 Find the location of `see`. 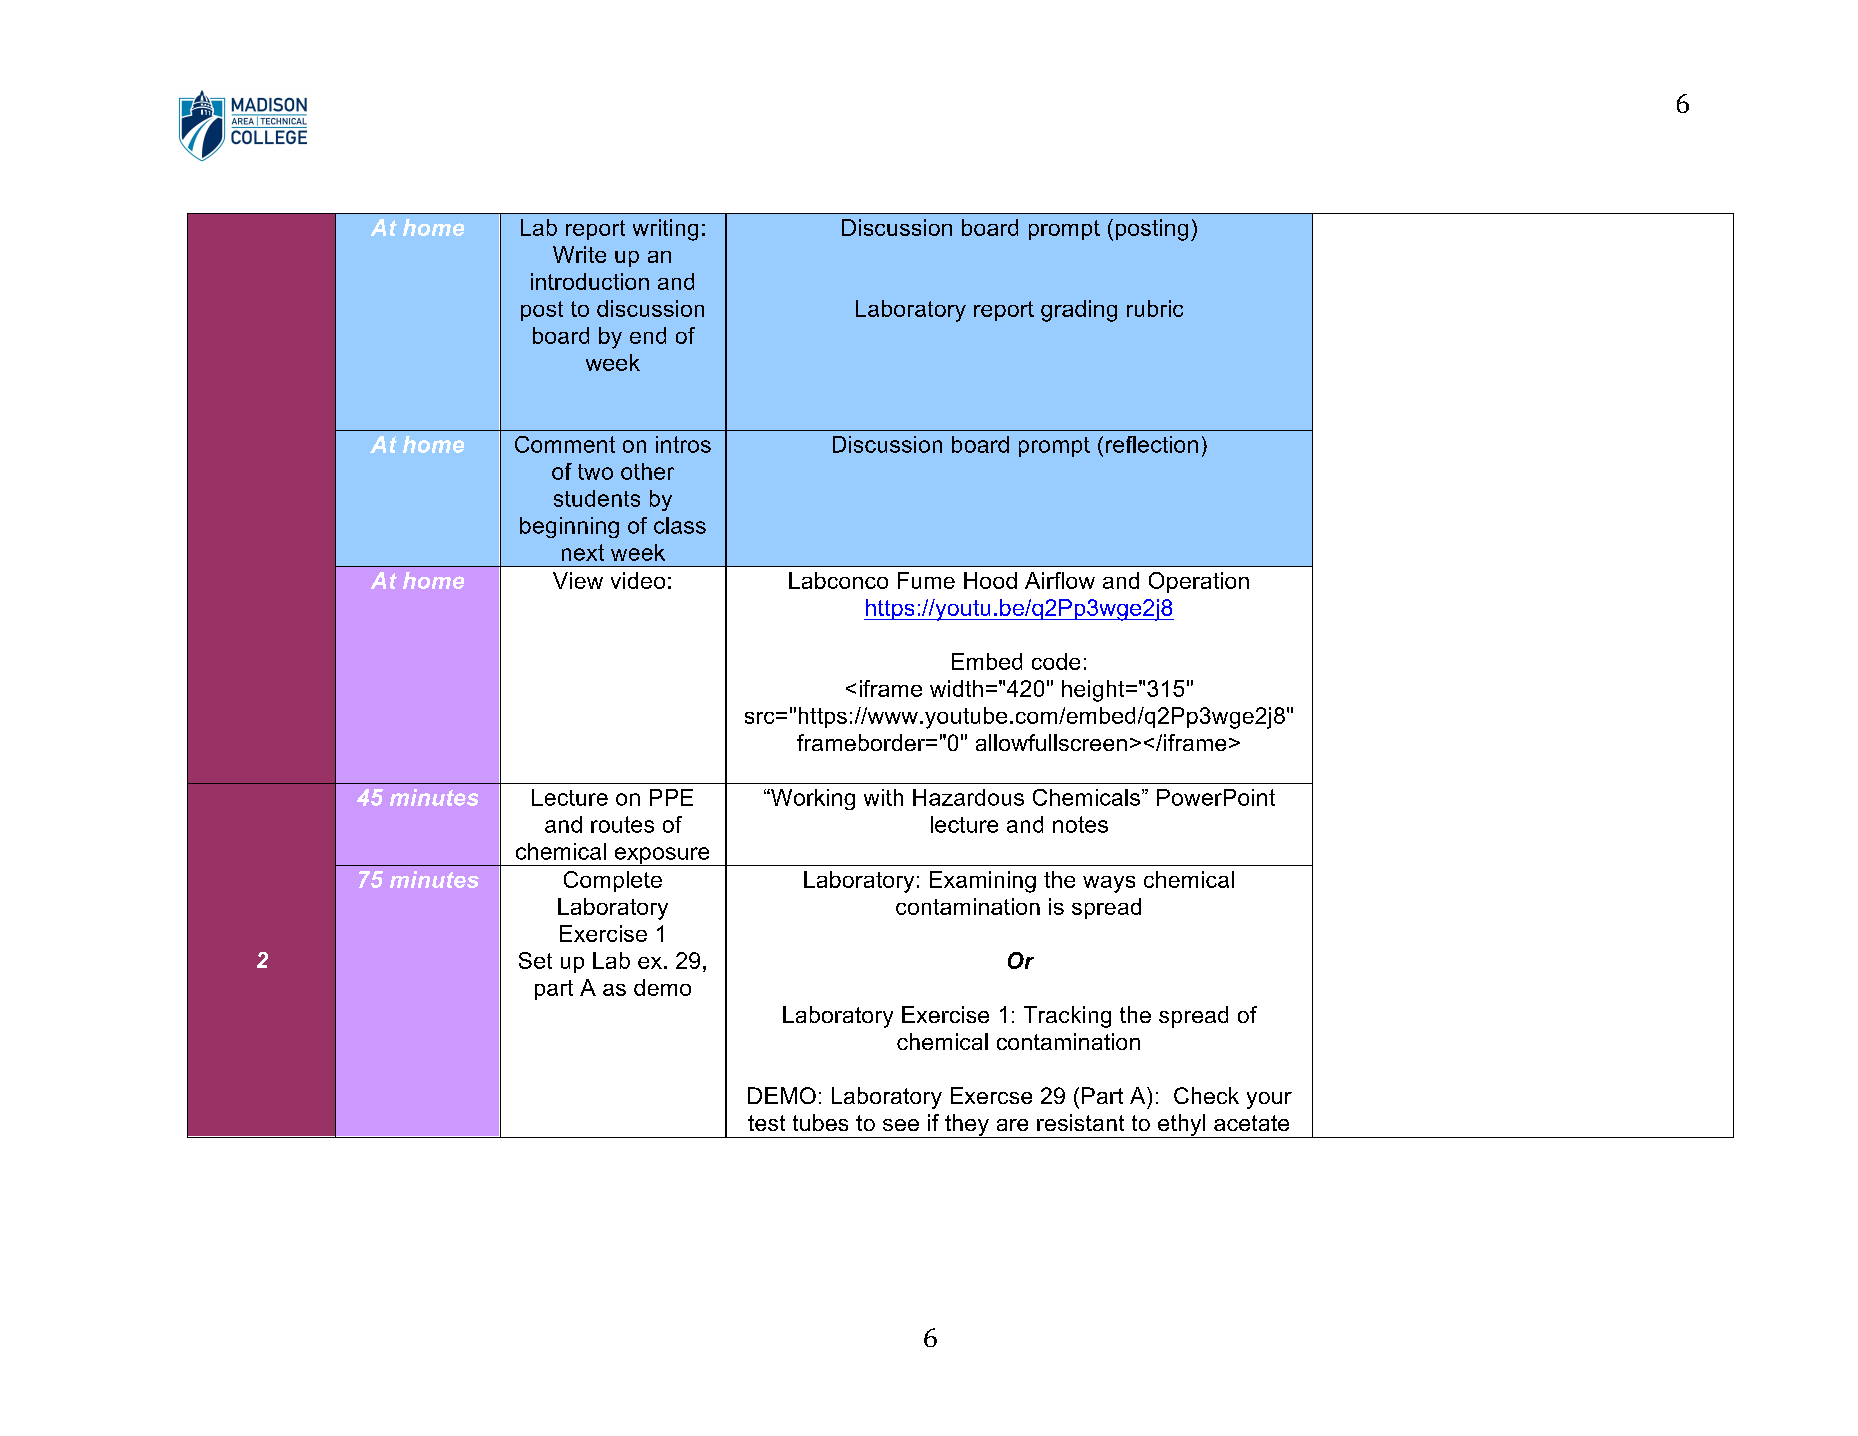

see is located at coordinates (901, 1125).
